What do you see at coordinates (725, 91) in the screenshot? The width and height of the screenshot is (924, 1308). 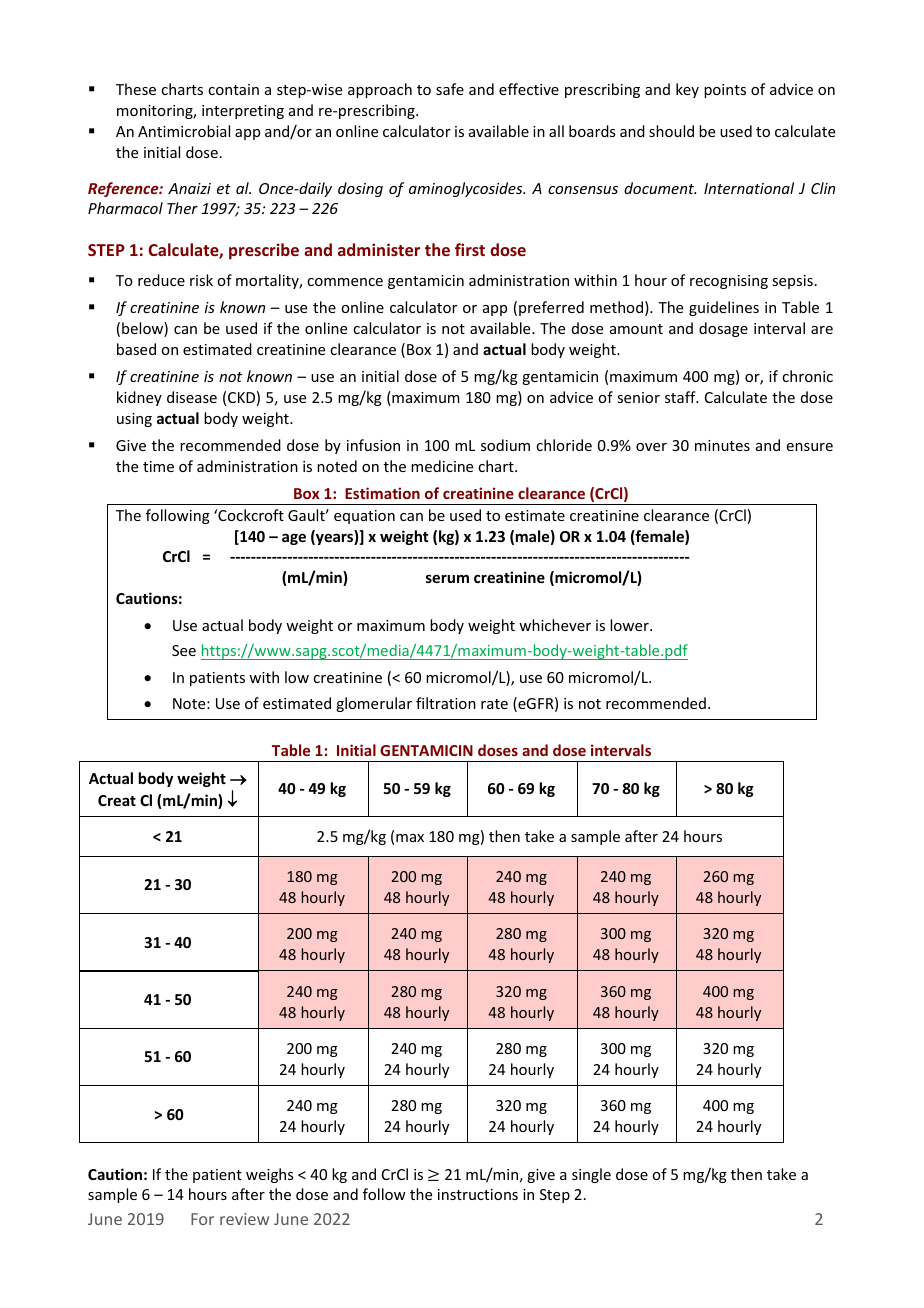 I see `points` at bounding box center [725, 91].
